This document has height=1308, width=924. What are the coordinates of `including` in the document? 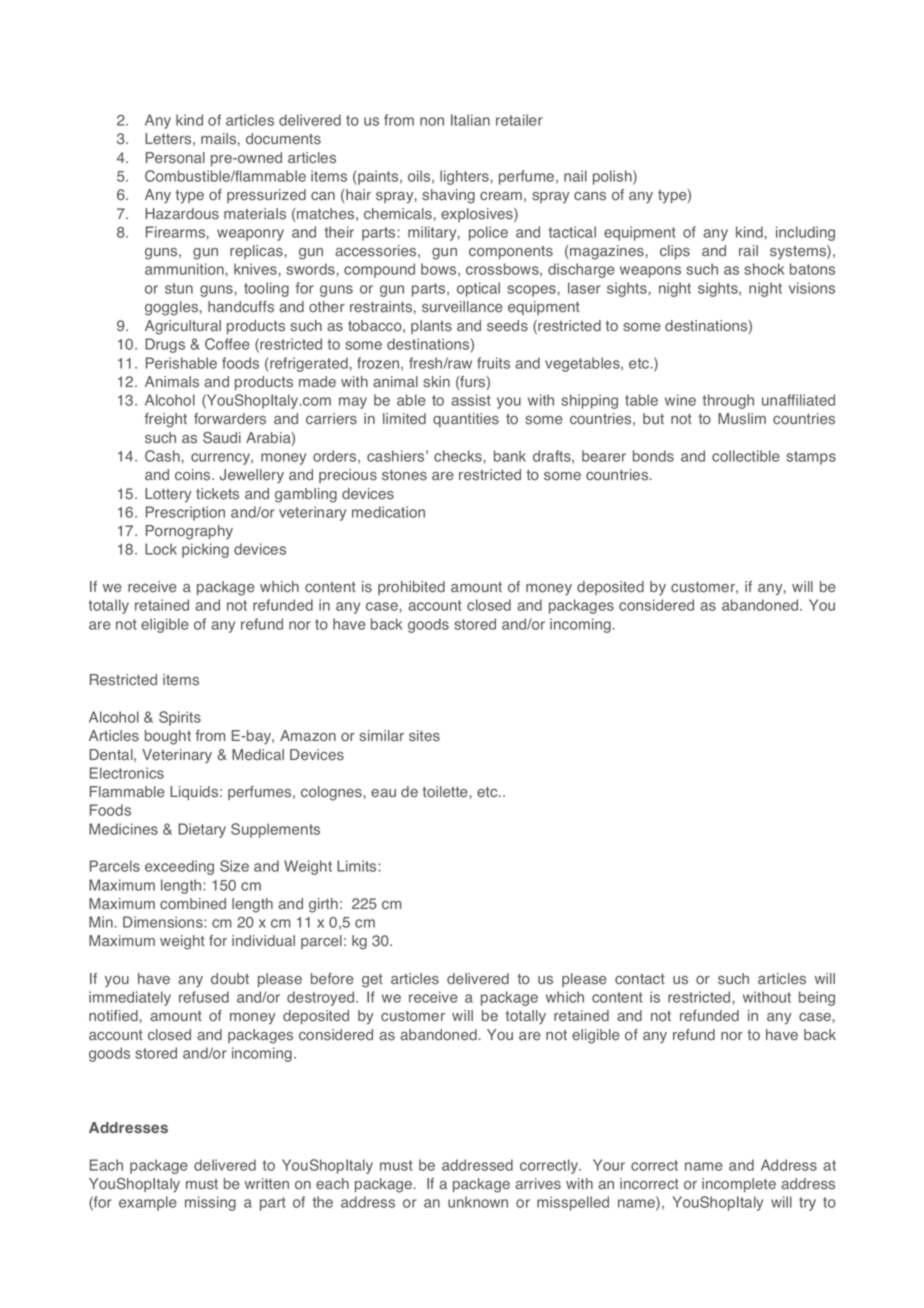 It's located at (805, 233).
